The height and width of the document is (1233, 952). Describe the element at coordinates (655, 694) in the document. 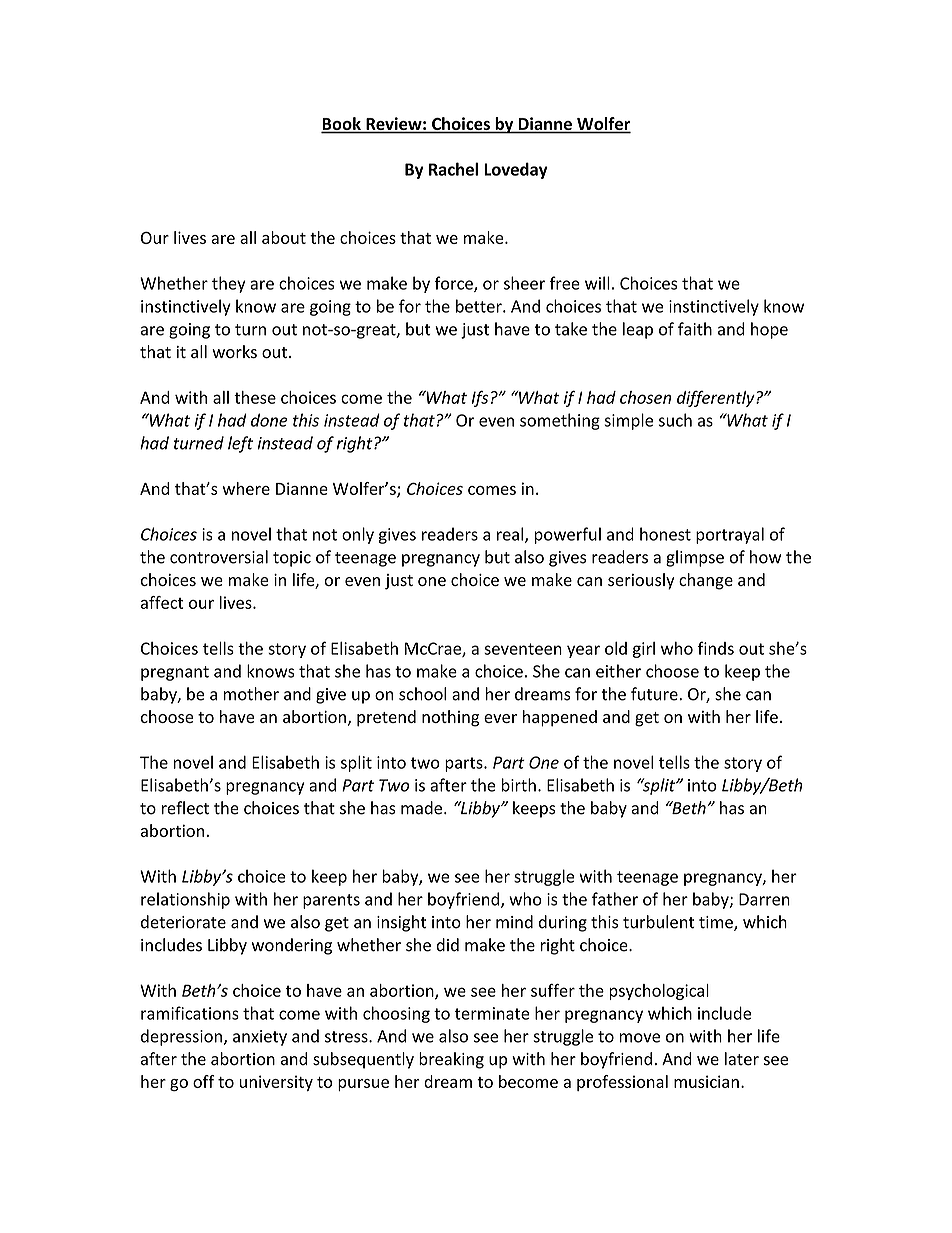

I see `future` at that location.
